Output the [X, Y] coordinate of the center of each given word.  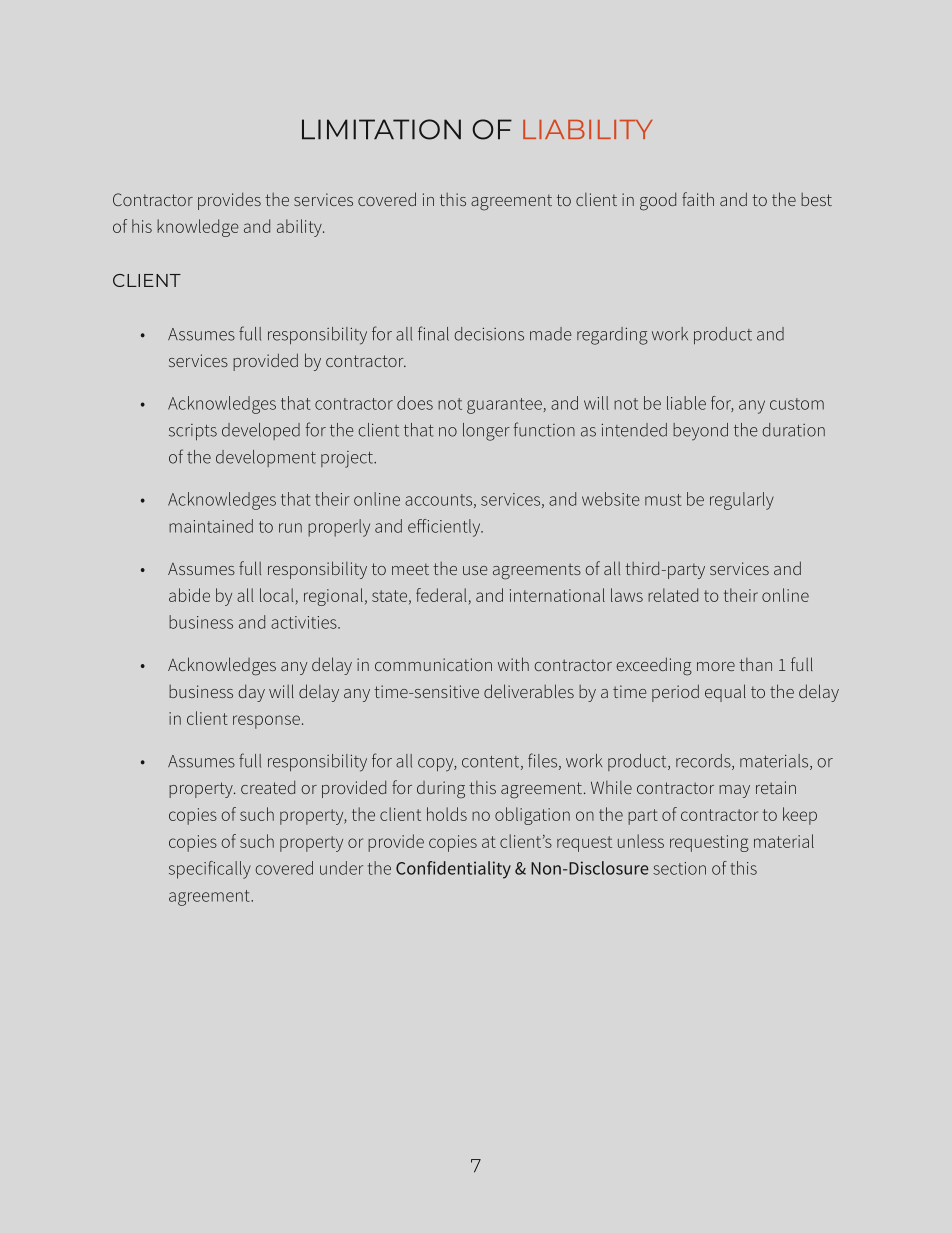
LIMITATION [381, 129]
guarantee [504, 406]
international [557, 595]
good [658, 201]
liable [686, 403]
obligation [532, 816]
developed [261, 431]
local [276, 595]
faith [698, 199]
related [673, 595]
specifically [210, 870]
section [679, 868]
